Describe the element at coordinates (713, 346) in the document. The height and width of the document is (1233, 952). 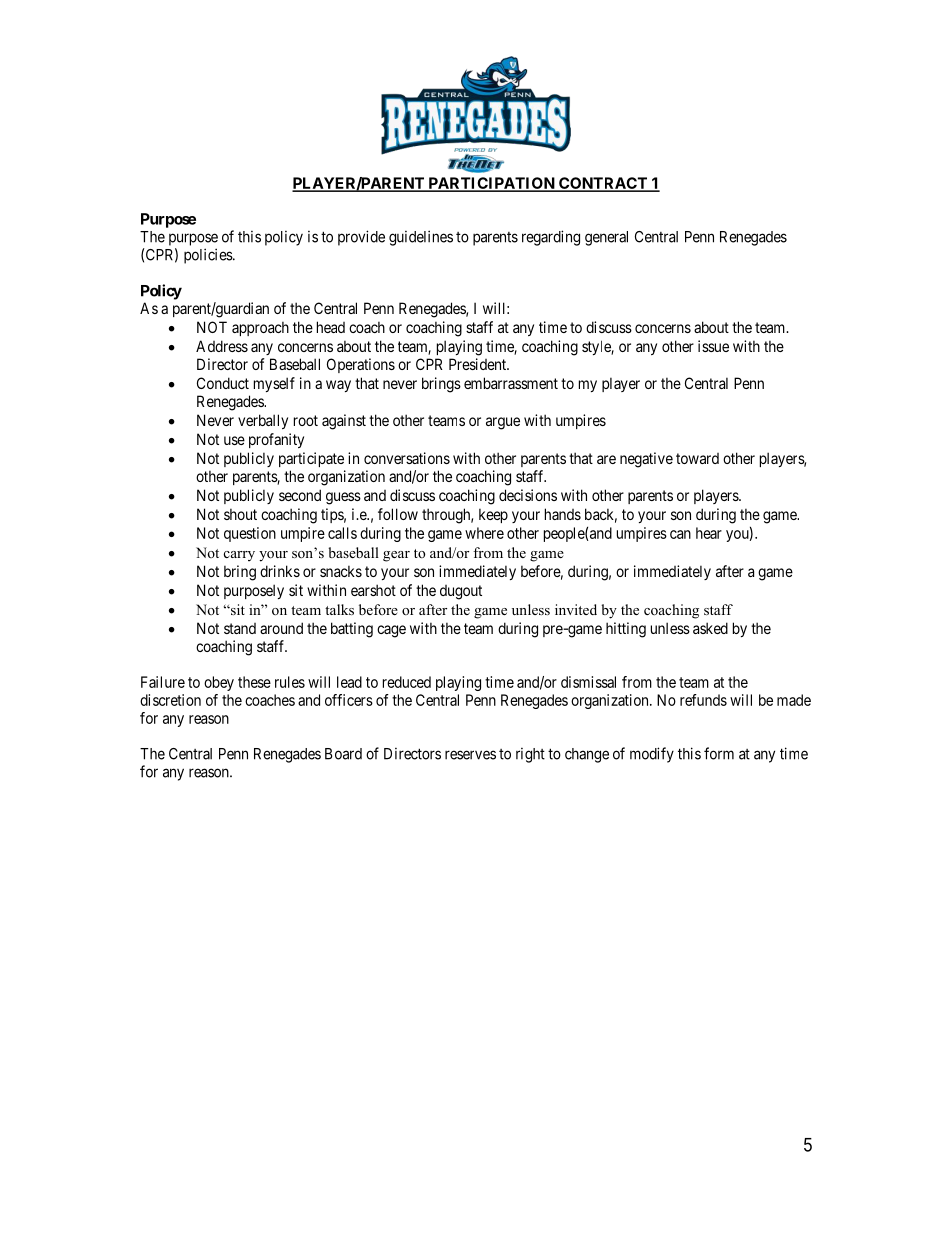
I see `issue` at that location.
